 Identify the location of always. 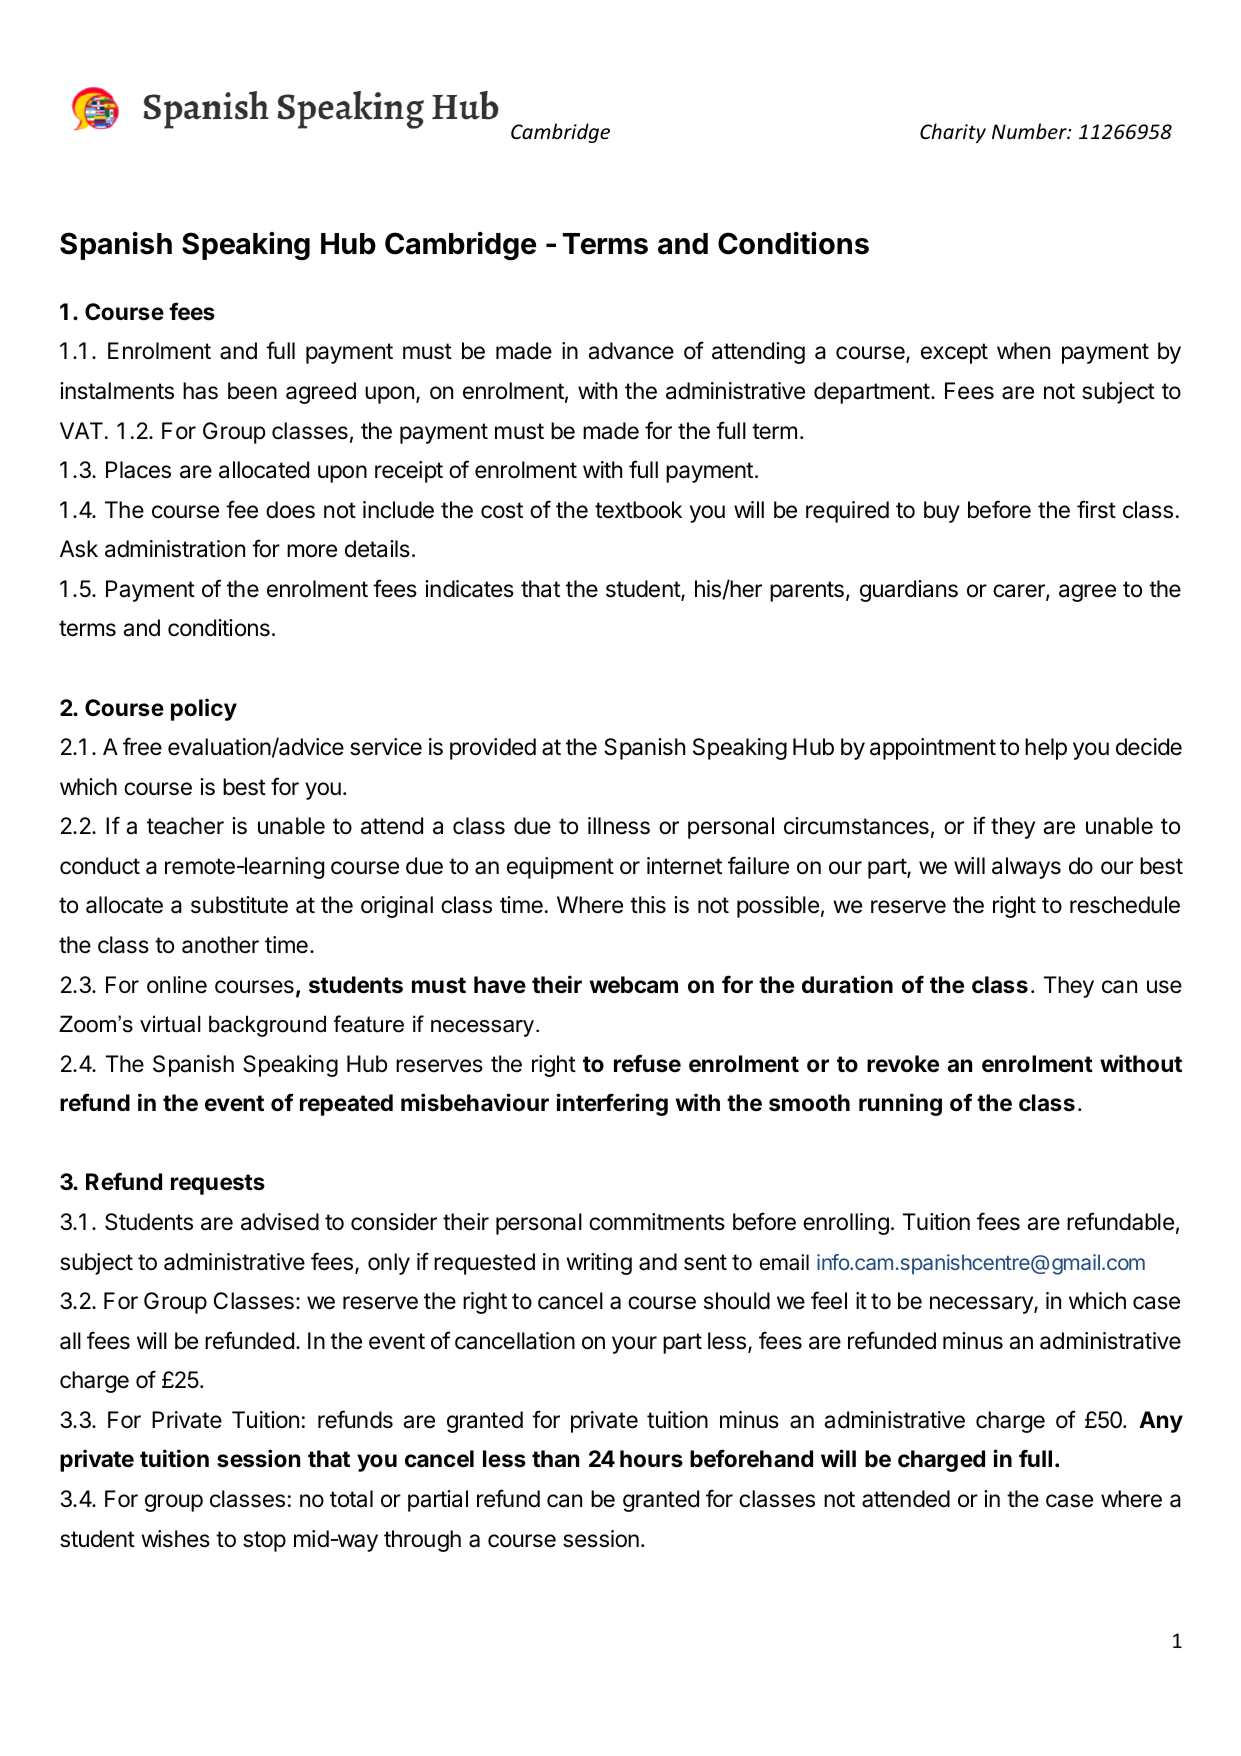
(1026, 868).
